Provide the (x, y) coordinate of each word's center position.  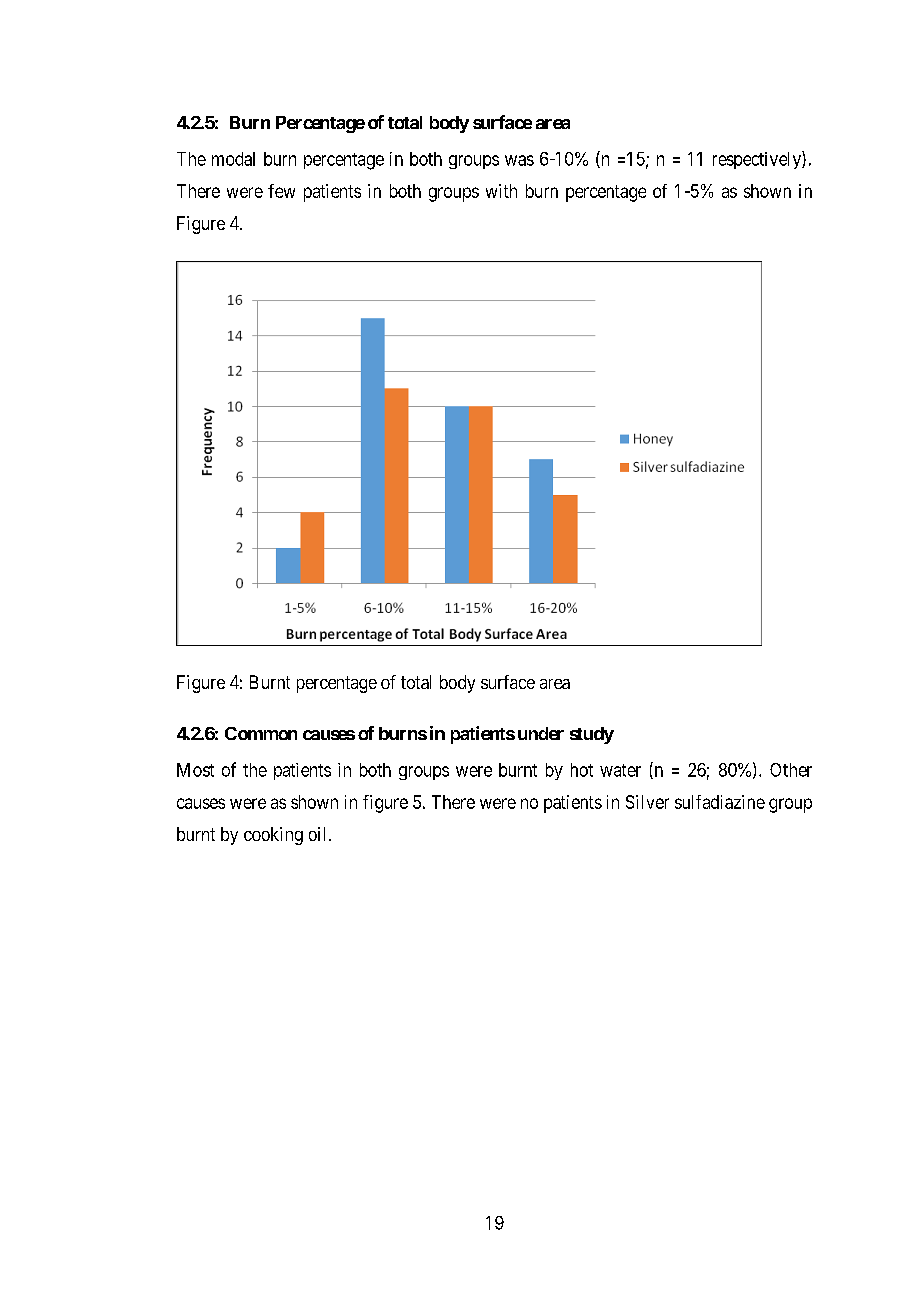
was (519, 160)
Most (195, 770)
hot (582, 770)
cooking (273, 836)
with (501, 191)
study (592, 735)
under (541, 733)
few (281, 191)
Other (791, 770)
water (620, 770)
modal (233, 159)
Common (261, 733)
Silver (647, 802)
